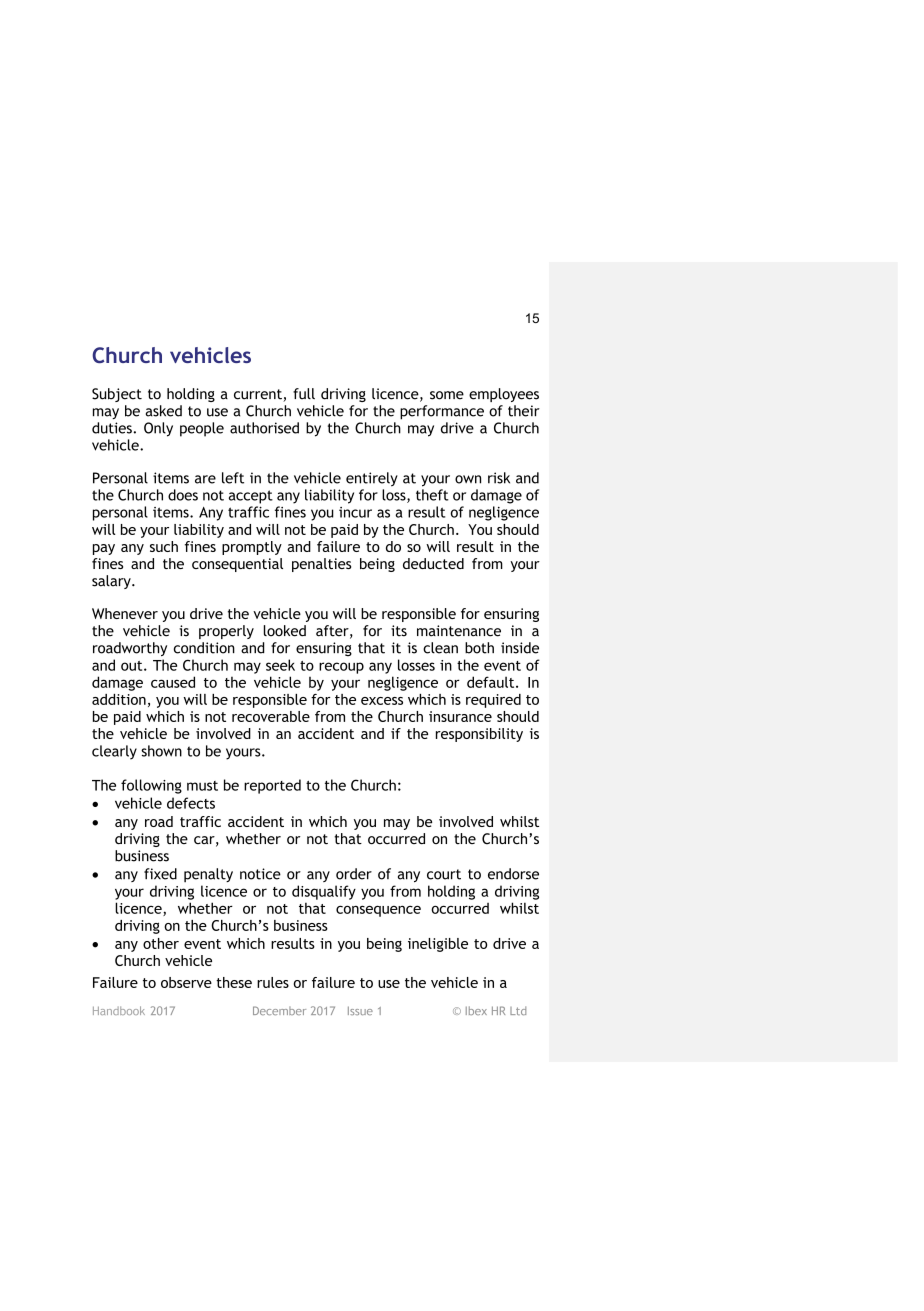 This screenshot has width=924, height=1311. What do you see at coordinates (279, 1010) in the screenshot?
I see `December` at bounding box center [279, 1010].
